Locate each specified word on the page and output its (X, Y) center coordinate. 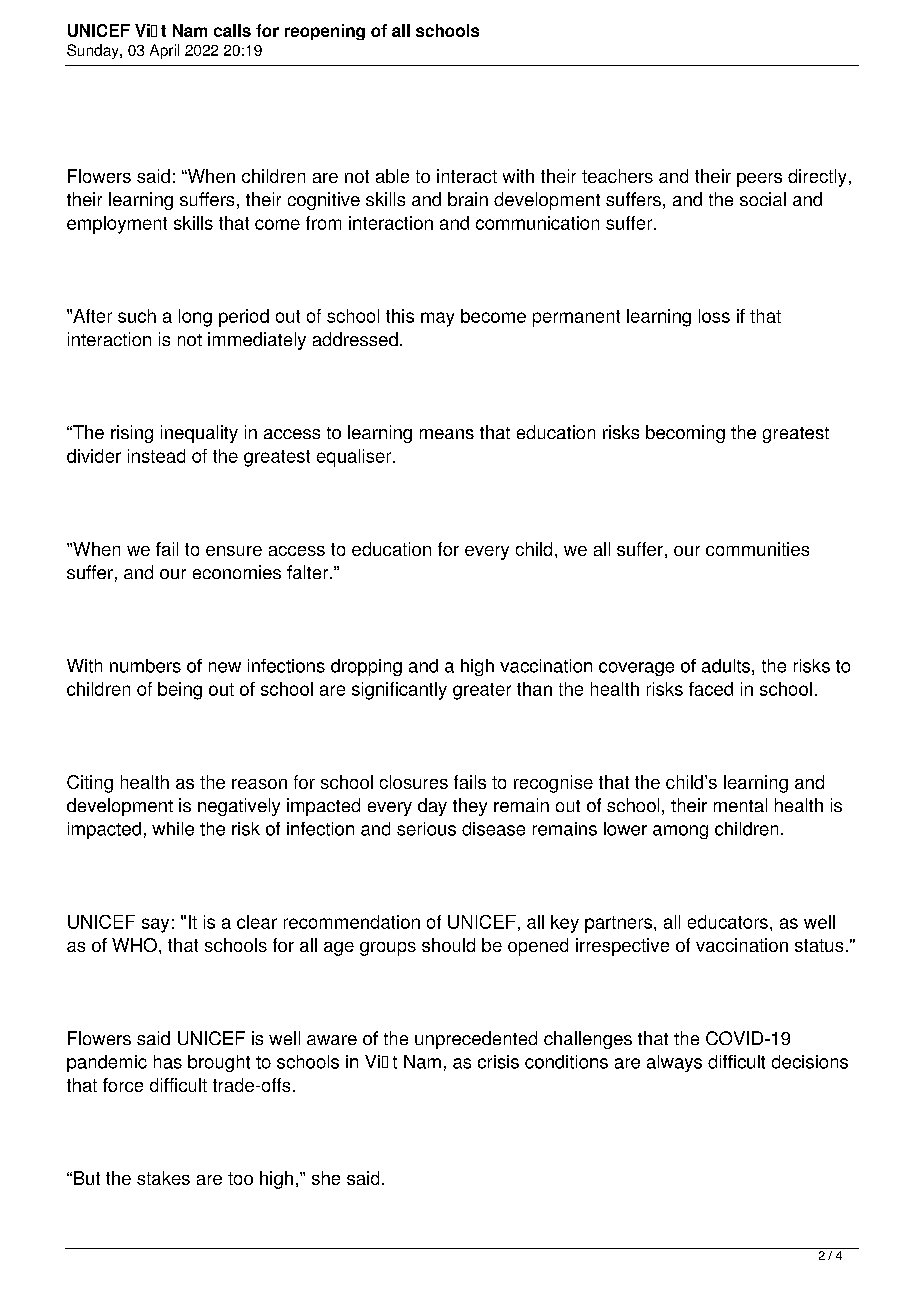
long (195, 318)
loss (714, 316)
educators (728, 922)
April (164, 51)
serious (426, 829)
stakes (163, 1178)
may (437, 319)
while (173, 829)
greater (482, 691)
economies (237, 572)
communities (757, 549)
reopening (325, 32)
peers (759, 180)
